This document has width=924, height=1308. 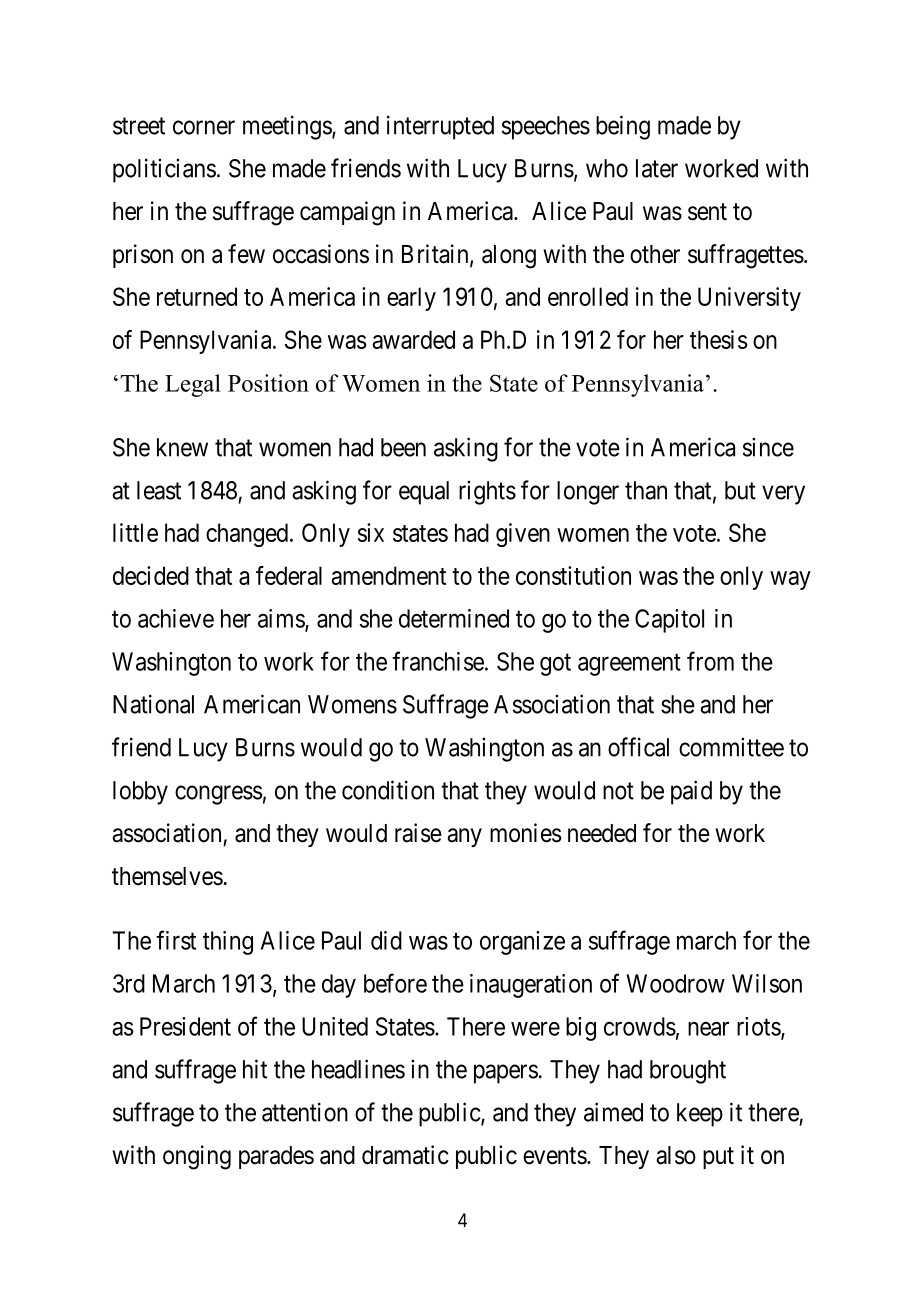 I want to click on rights, so click(x=487, y=492).
